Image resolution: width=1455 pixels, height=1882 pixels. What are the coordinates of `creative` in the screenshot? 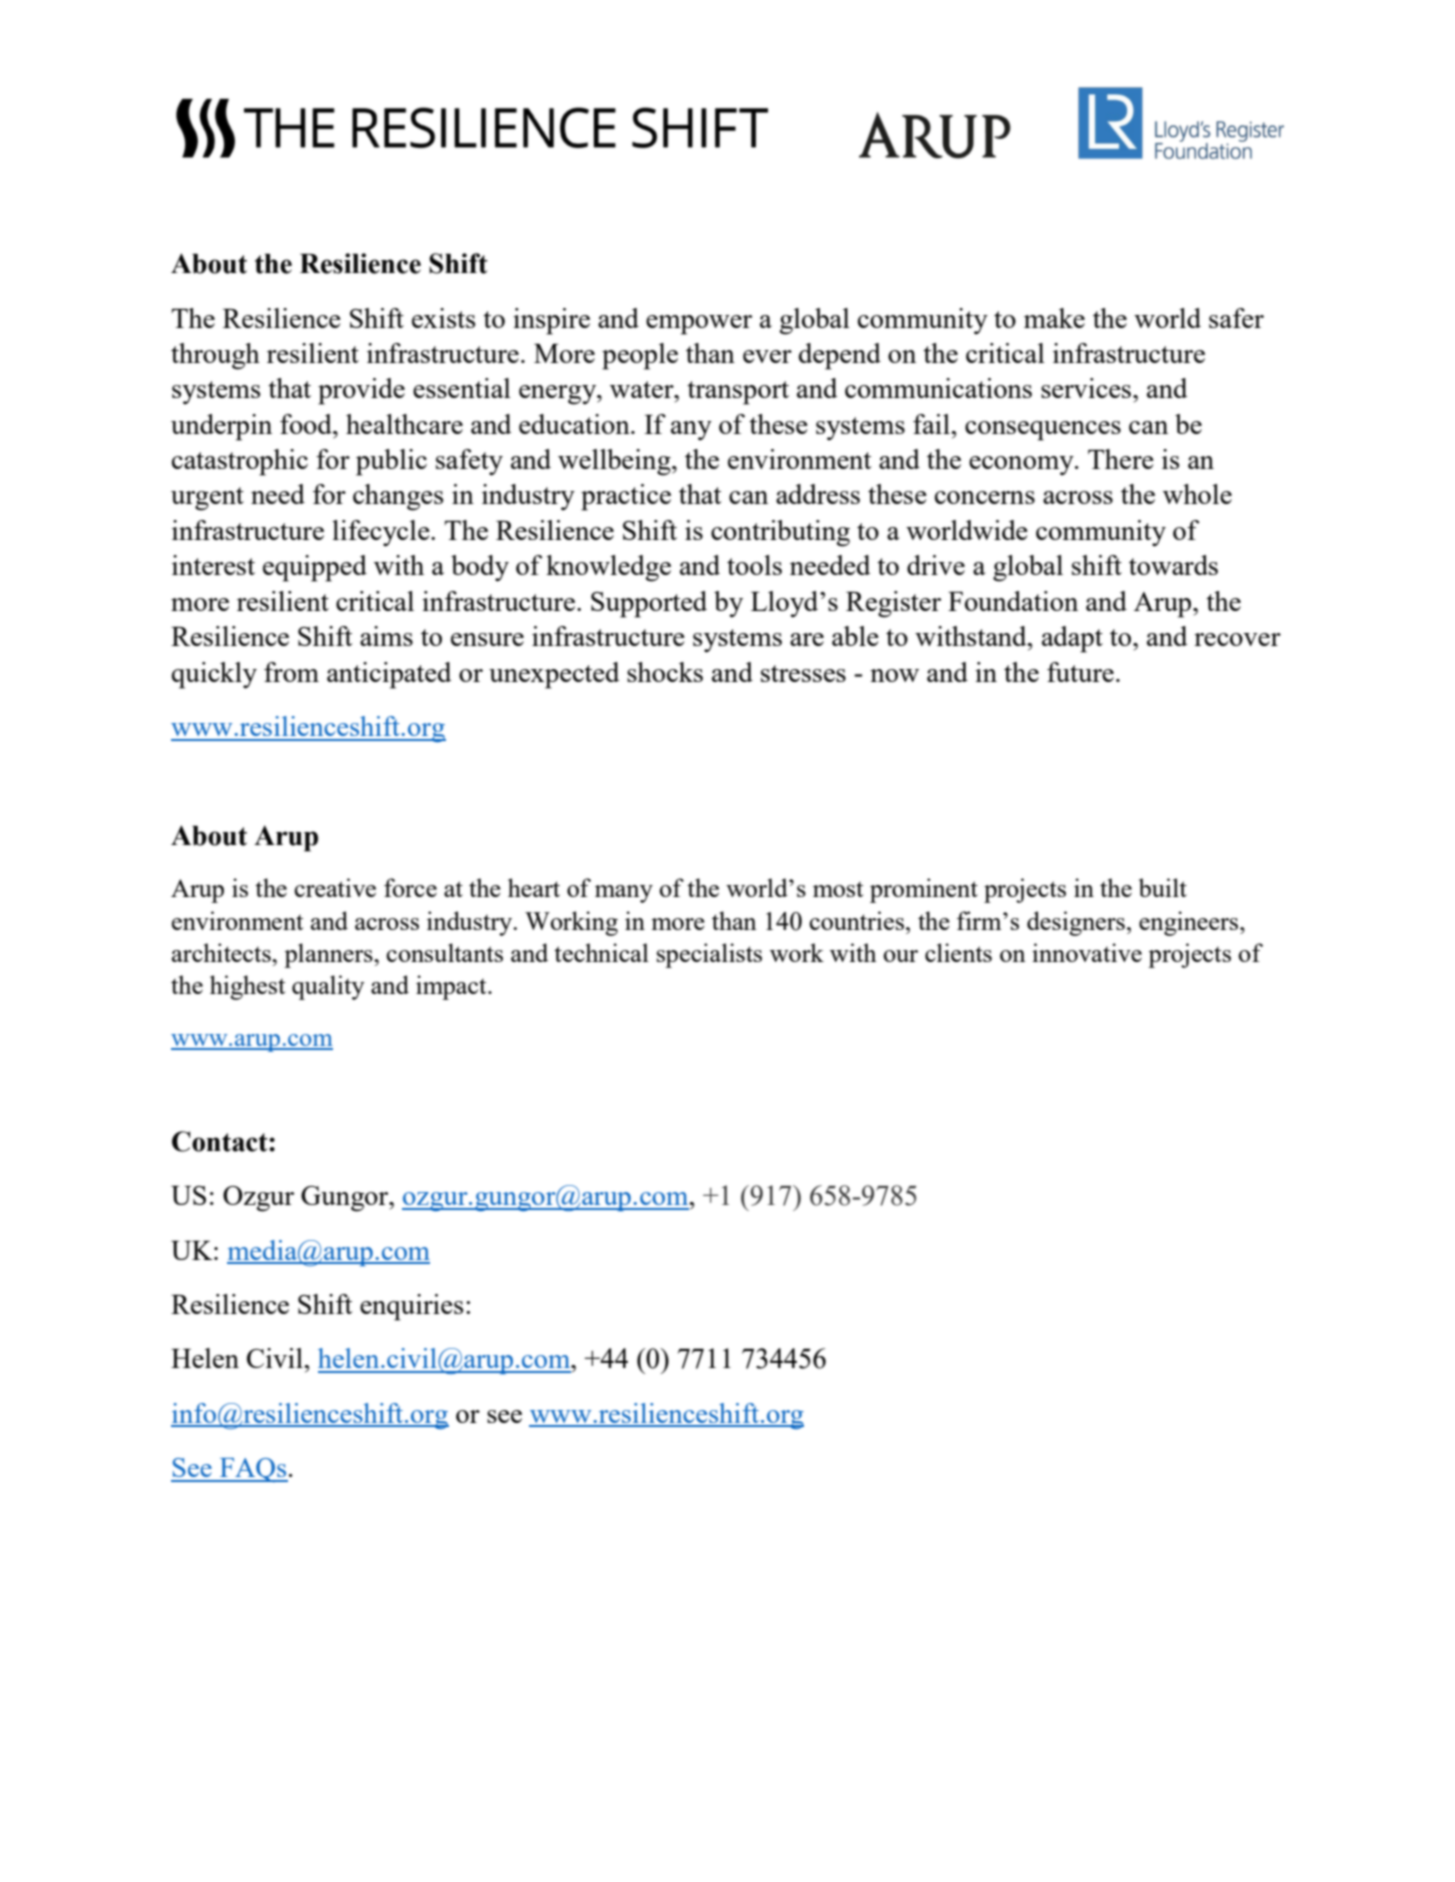 It's located at (335, 887).
